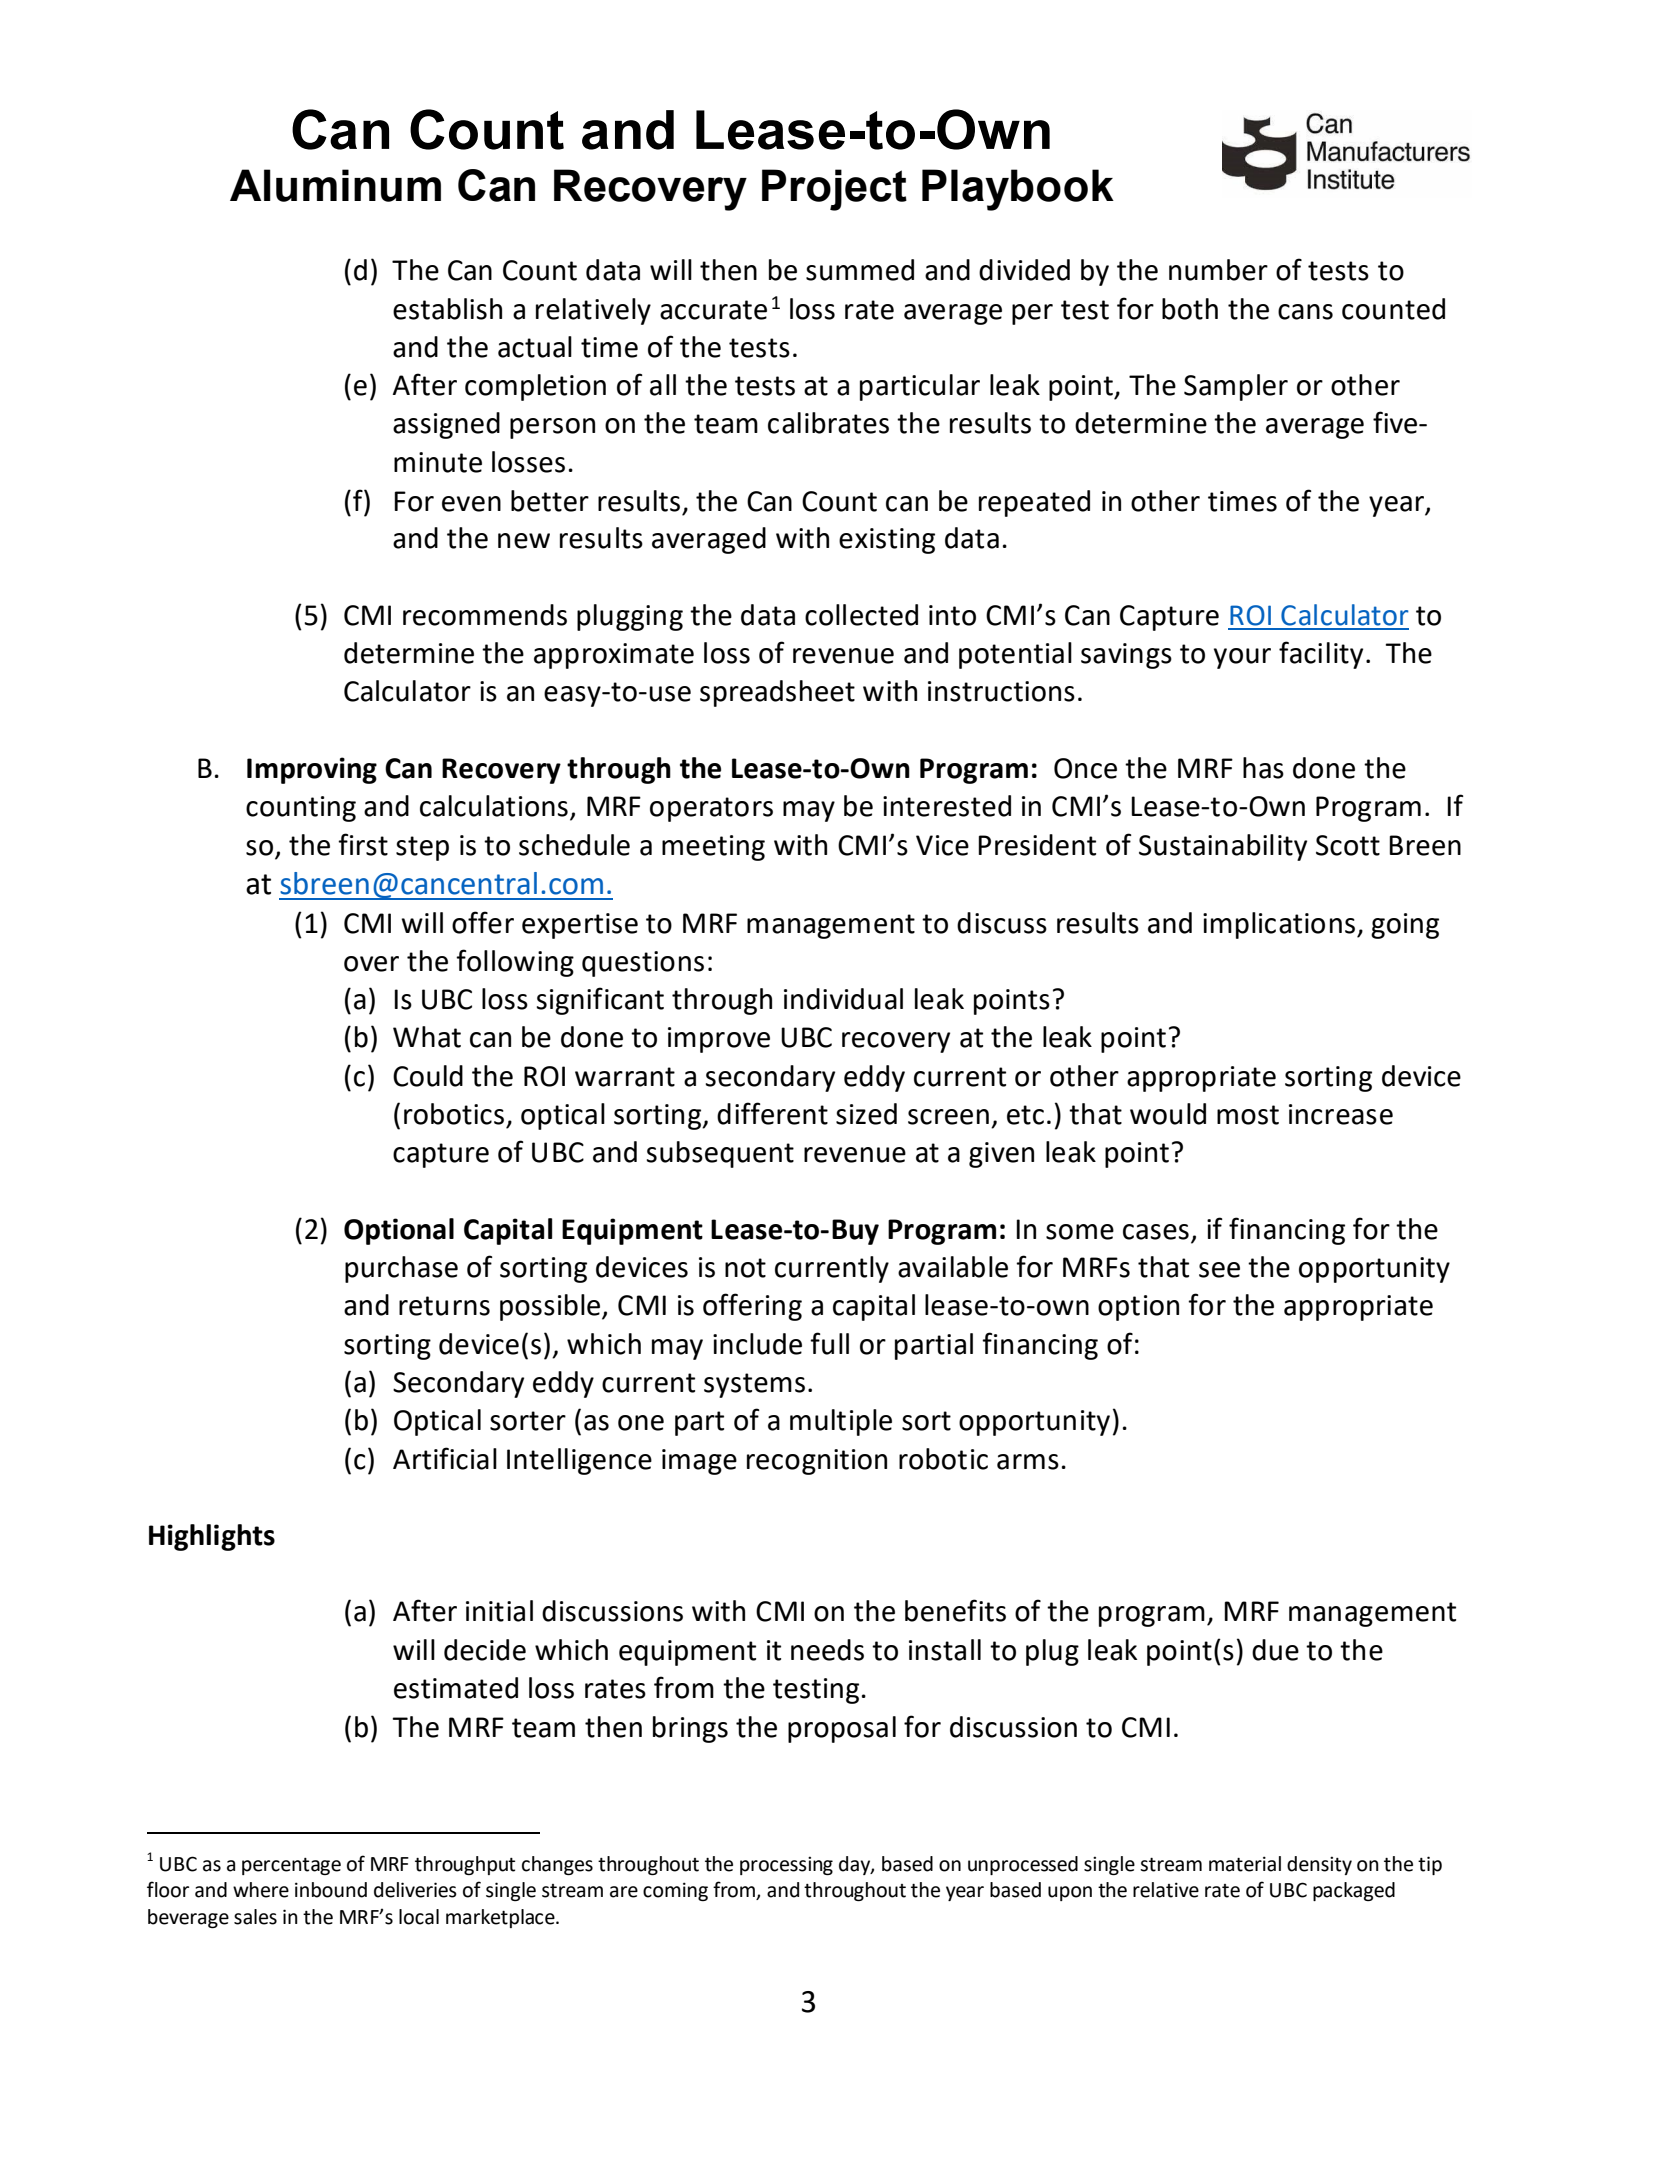  Describe the element at coordinates (1028, 1462) in the screenshot. I see `arms` at that location.
